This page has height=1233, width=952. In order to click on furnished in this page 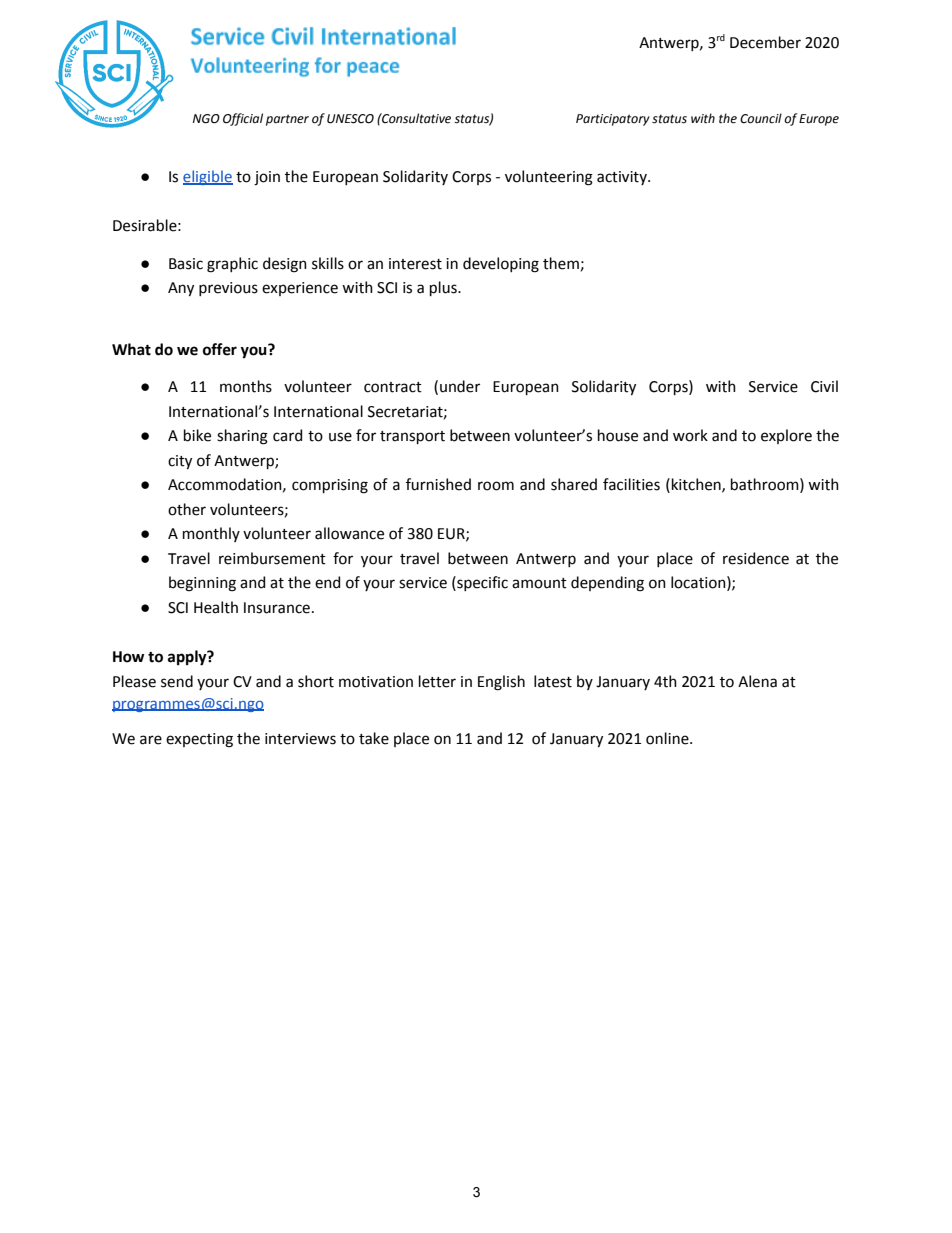, I will do `click(438, 484)`.
